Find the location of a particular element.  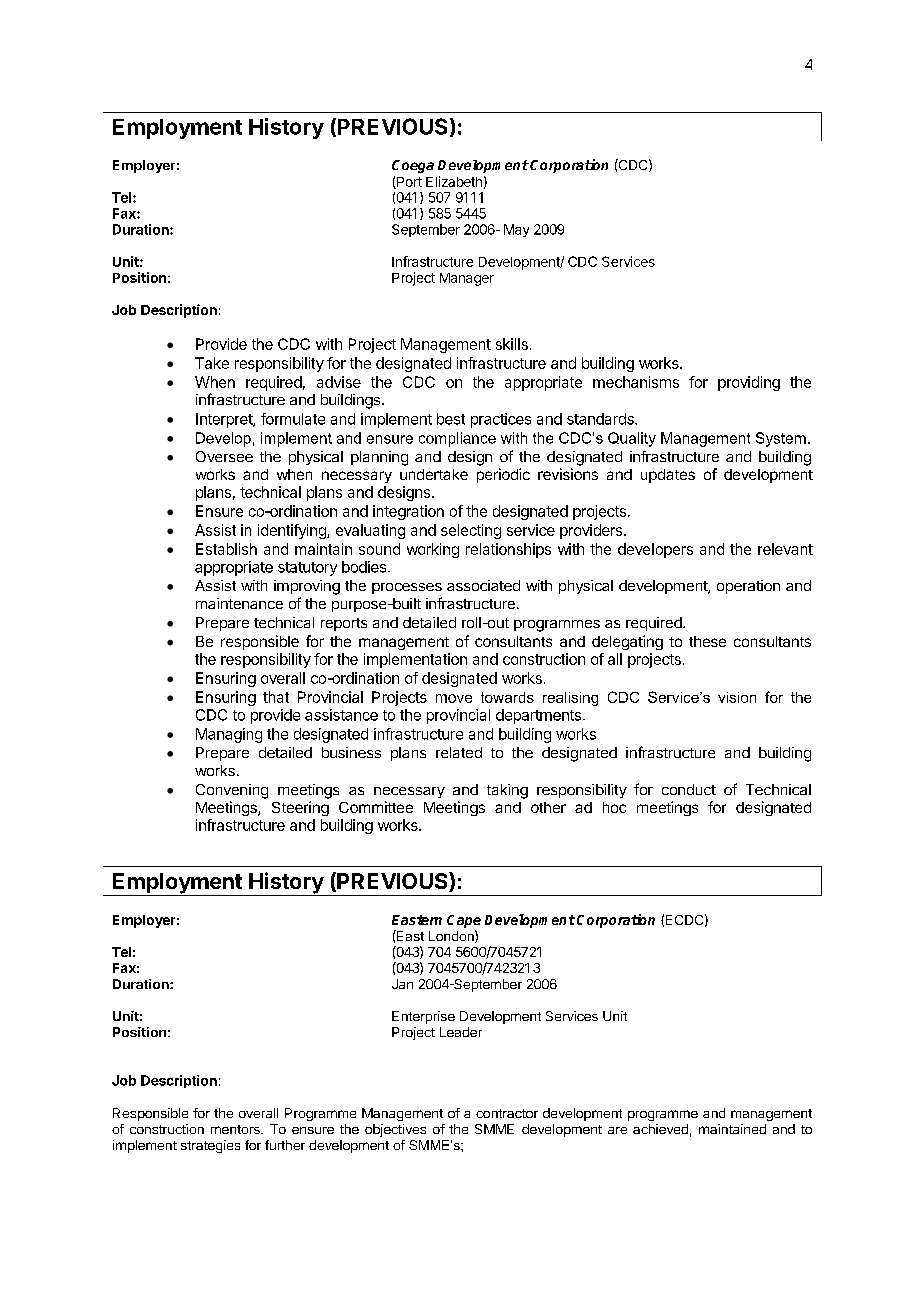

taking is located at coordinates (507, 791).
